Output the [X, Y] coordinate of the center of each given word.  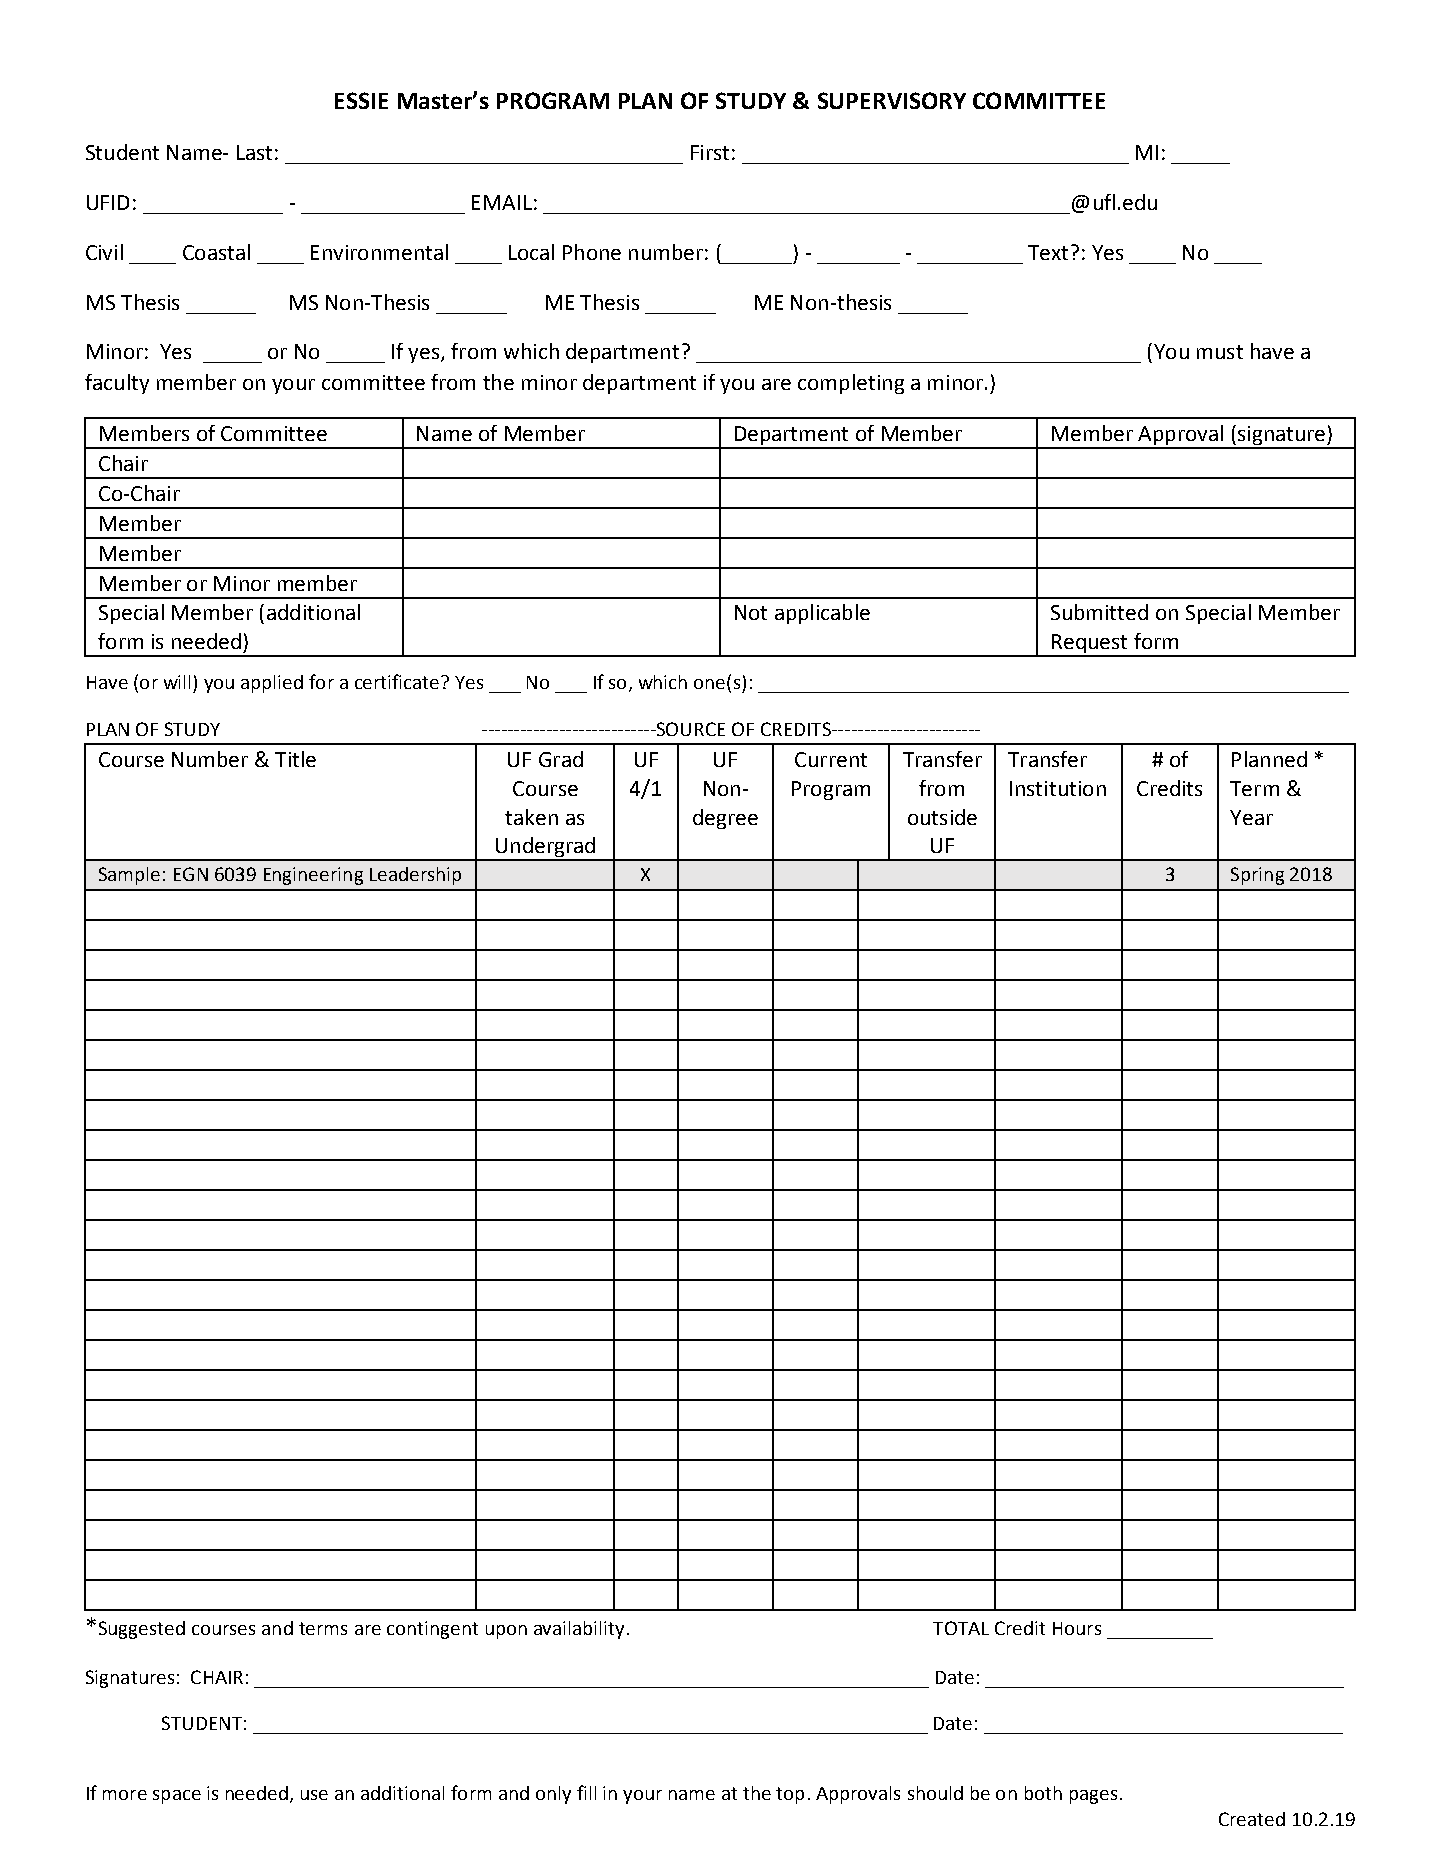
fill [586, 1792]
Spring [1257, 876]
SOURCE [689, 729]
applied [272, 684]
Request [1090, 645]
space [177, 1797]
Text [1048, 252]
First [710, 152]
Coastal [216, 252]
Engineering [313, 876]
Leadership [415, 876]
